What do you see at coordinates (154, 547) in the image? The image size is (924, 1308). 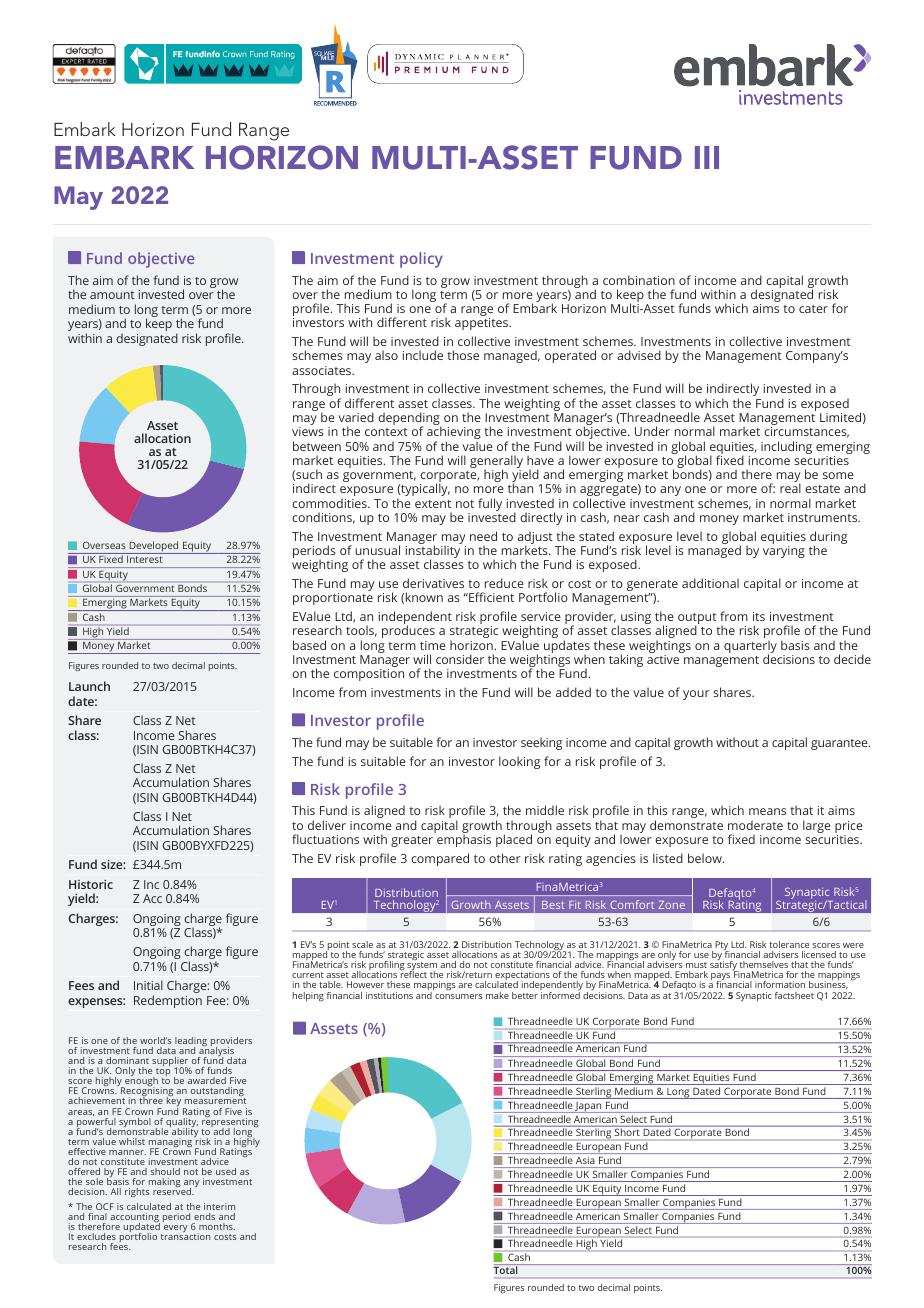 I see `Developed` at bounding box center [154, 547].
